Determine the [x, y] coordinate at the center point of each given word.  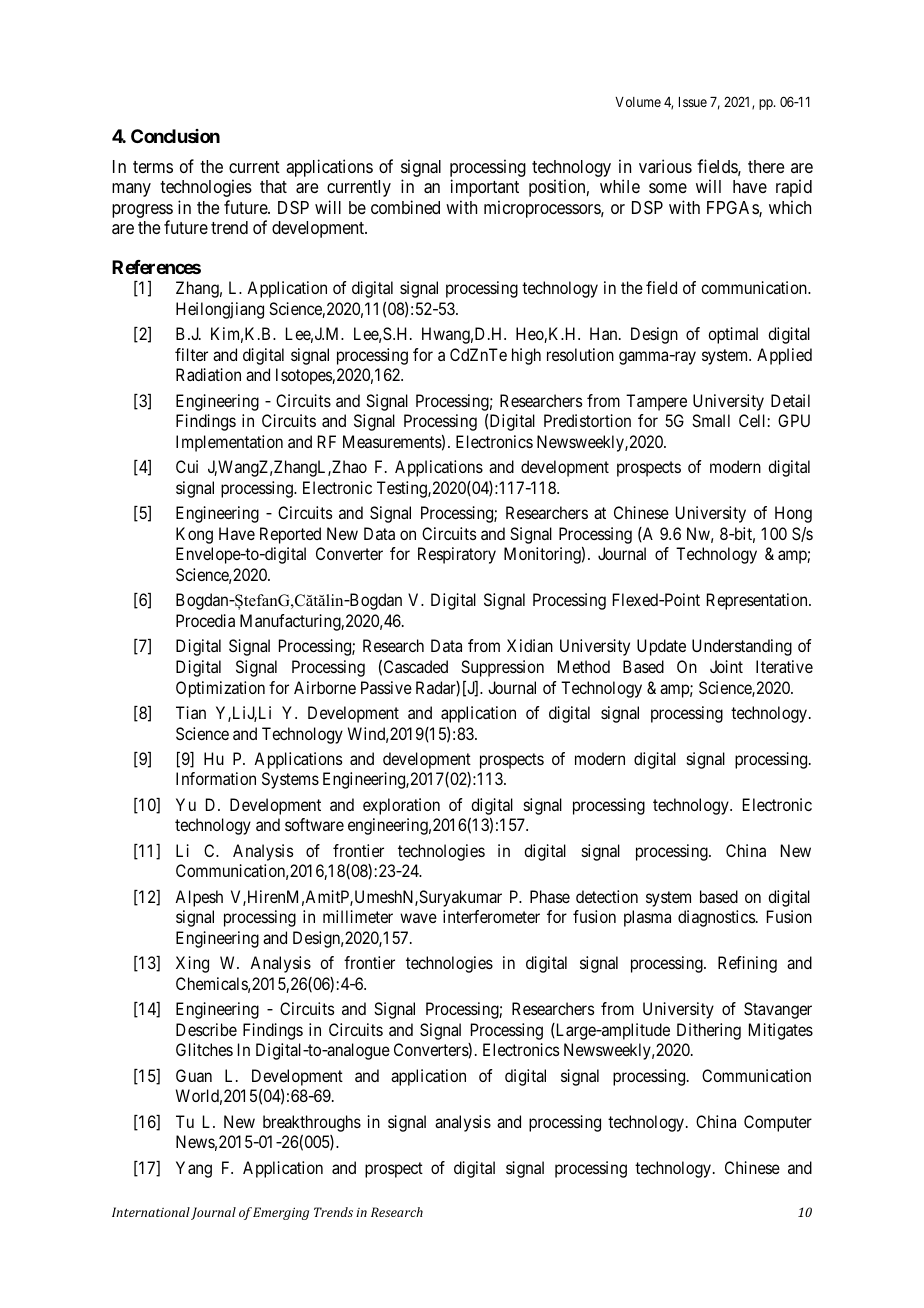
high [526, 356]
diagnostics [716, 918]
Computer [778, 1123]
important [485, 188]
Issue [693, 102]
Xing [192, 964]
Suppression [502, 668]
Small [711, 420]
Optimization [220, 689]
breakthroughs [312, 1123]
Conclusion [175, 136]
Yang [194, 1169]
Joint [726, 666]
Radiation [208, 374]
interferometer [491, 916]
